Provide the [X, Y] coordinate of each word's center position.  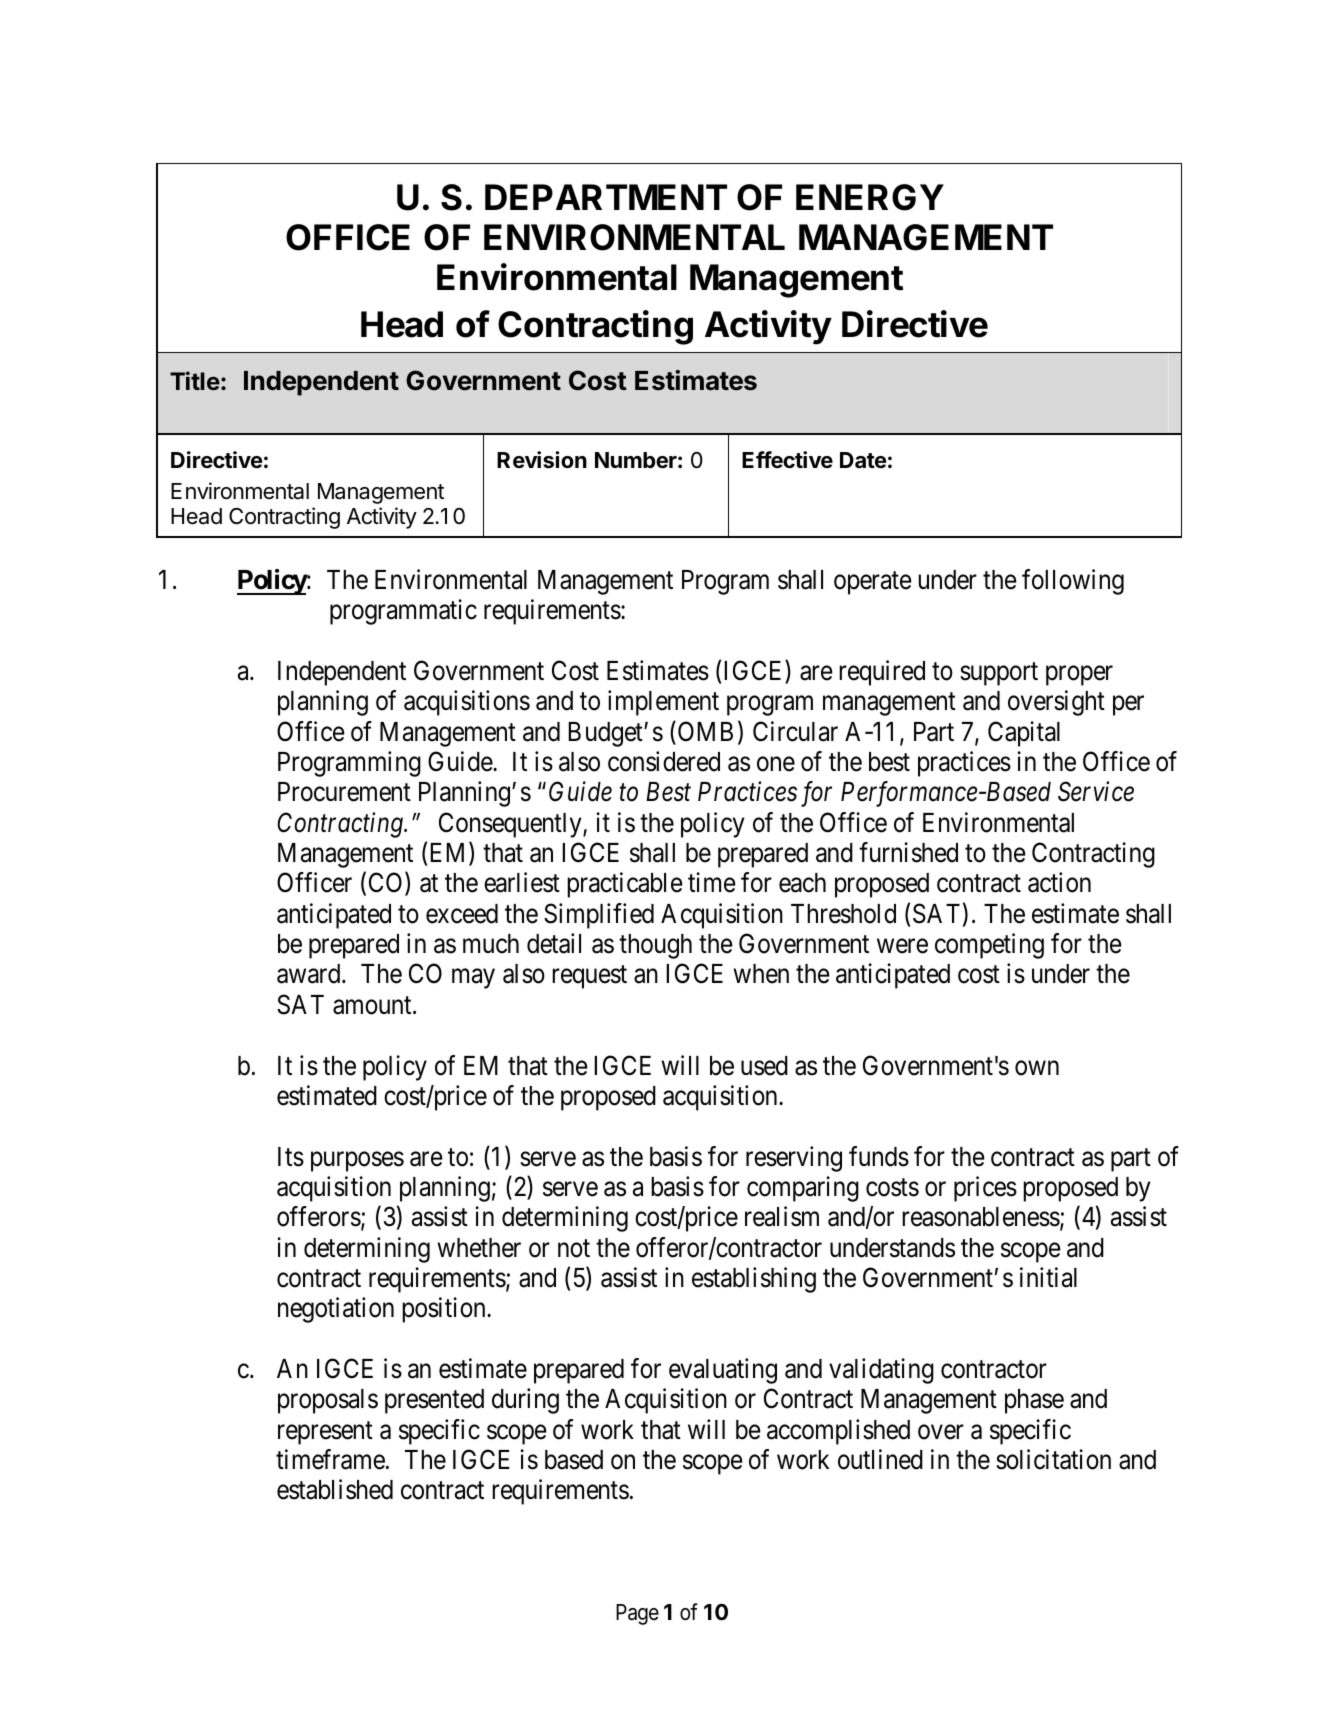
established [335, 1489]
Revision [542, 460]
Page [637, 1614]
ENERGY [870, 197]
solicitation [1053, 1459]
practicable [625, 885]
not [574, 1248]
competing [989, 946]
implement [663, 703]
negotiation [336, 1310]
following [1073, 582]
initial [1048, 1277]
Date [863, 460]
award [310, 974]
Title [195, 381]
